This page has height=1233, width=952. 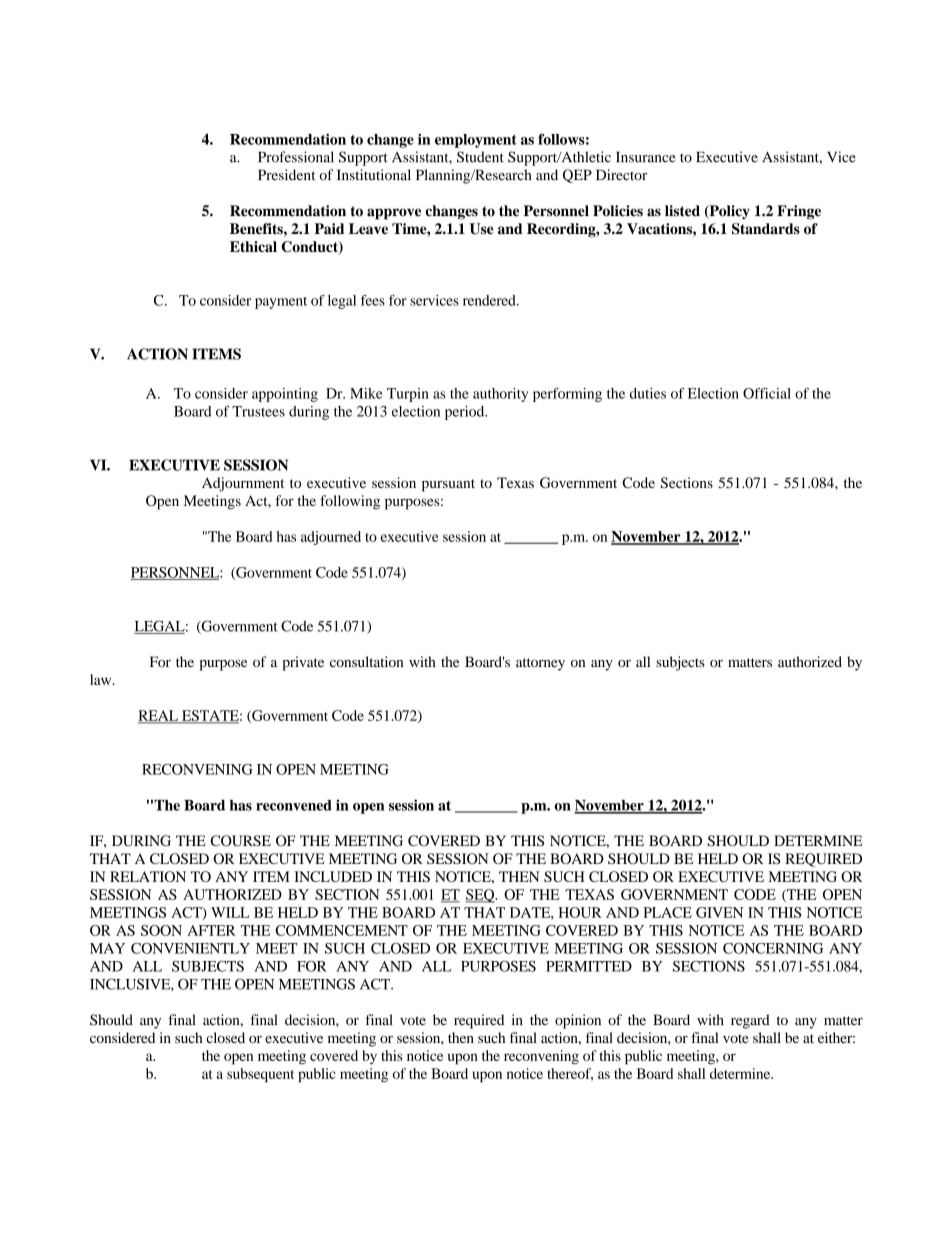 What do you see at coordinates (448, 485) in the page?
I see `pursuant` at bounding box center [448, 485].
